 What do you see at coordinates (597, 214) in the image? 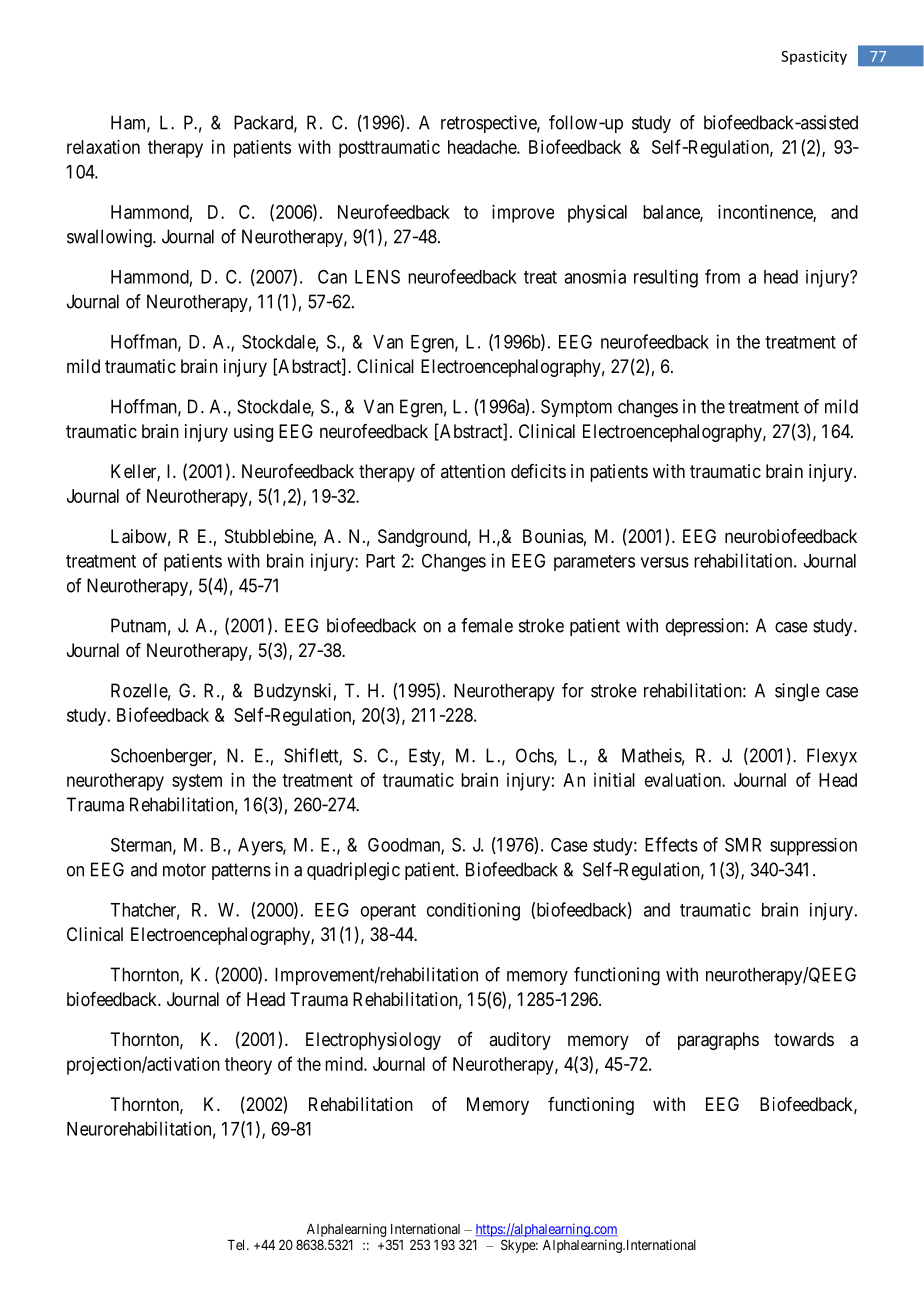
I see `physical` at bounding box center [597, 214].
